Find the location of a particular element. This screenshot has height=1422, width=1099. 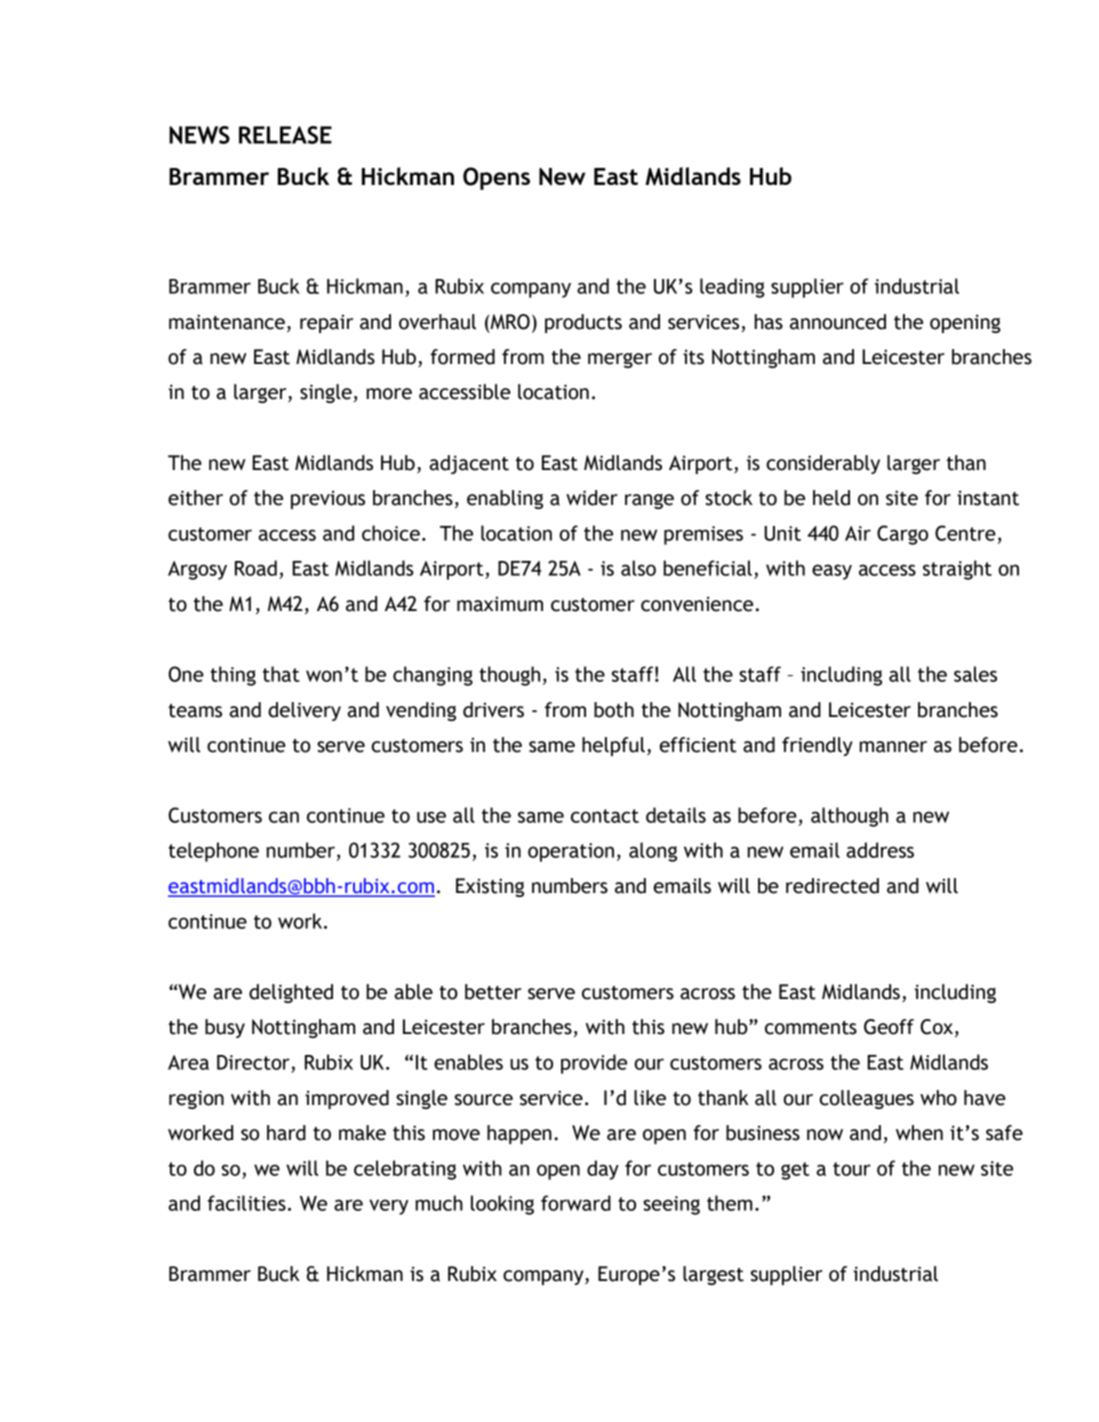

better is located at coordinates (493, 992).
